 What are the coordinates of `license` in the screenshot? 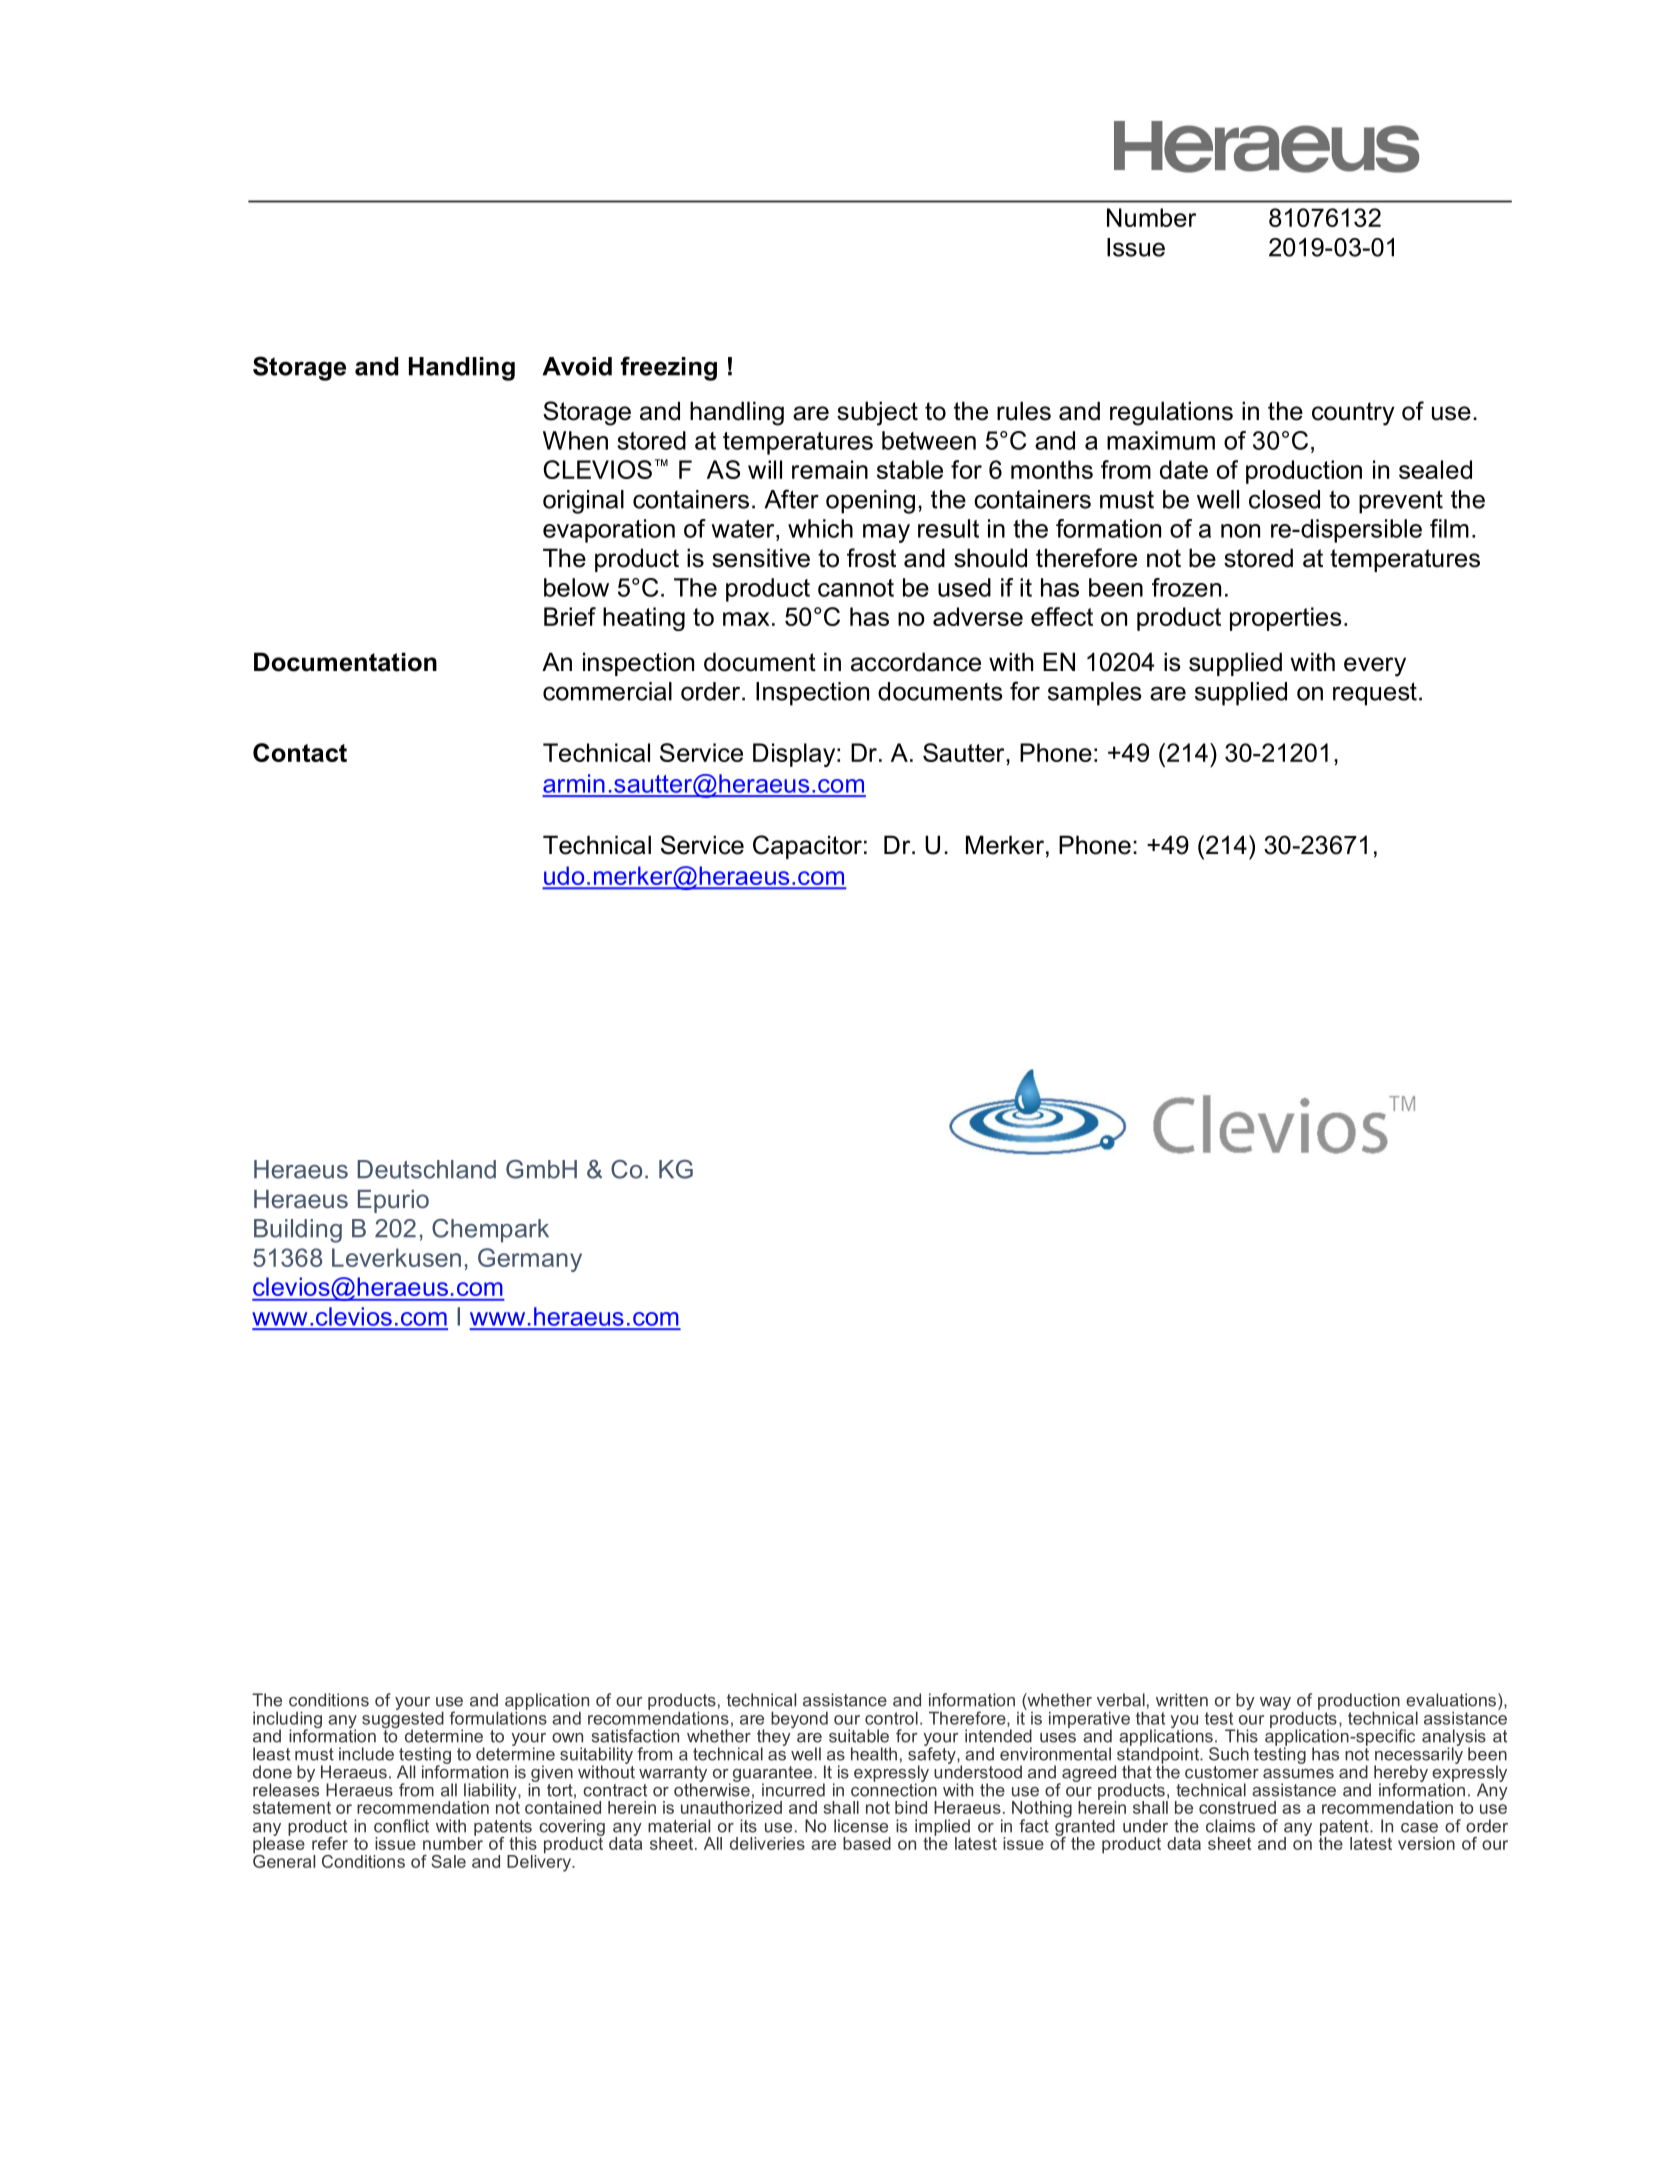 It's located at (861, 1826).
